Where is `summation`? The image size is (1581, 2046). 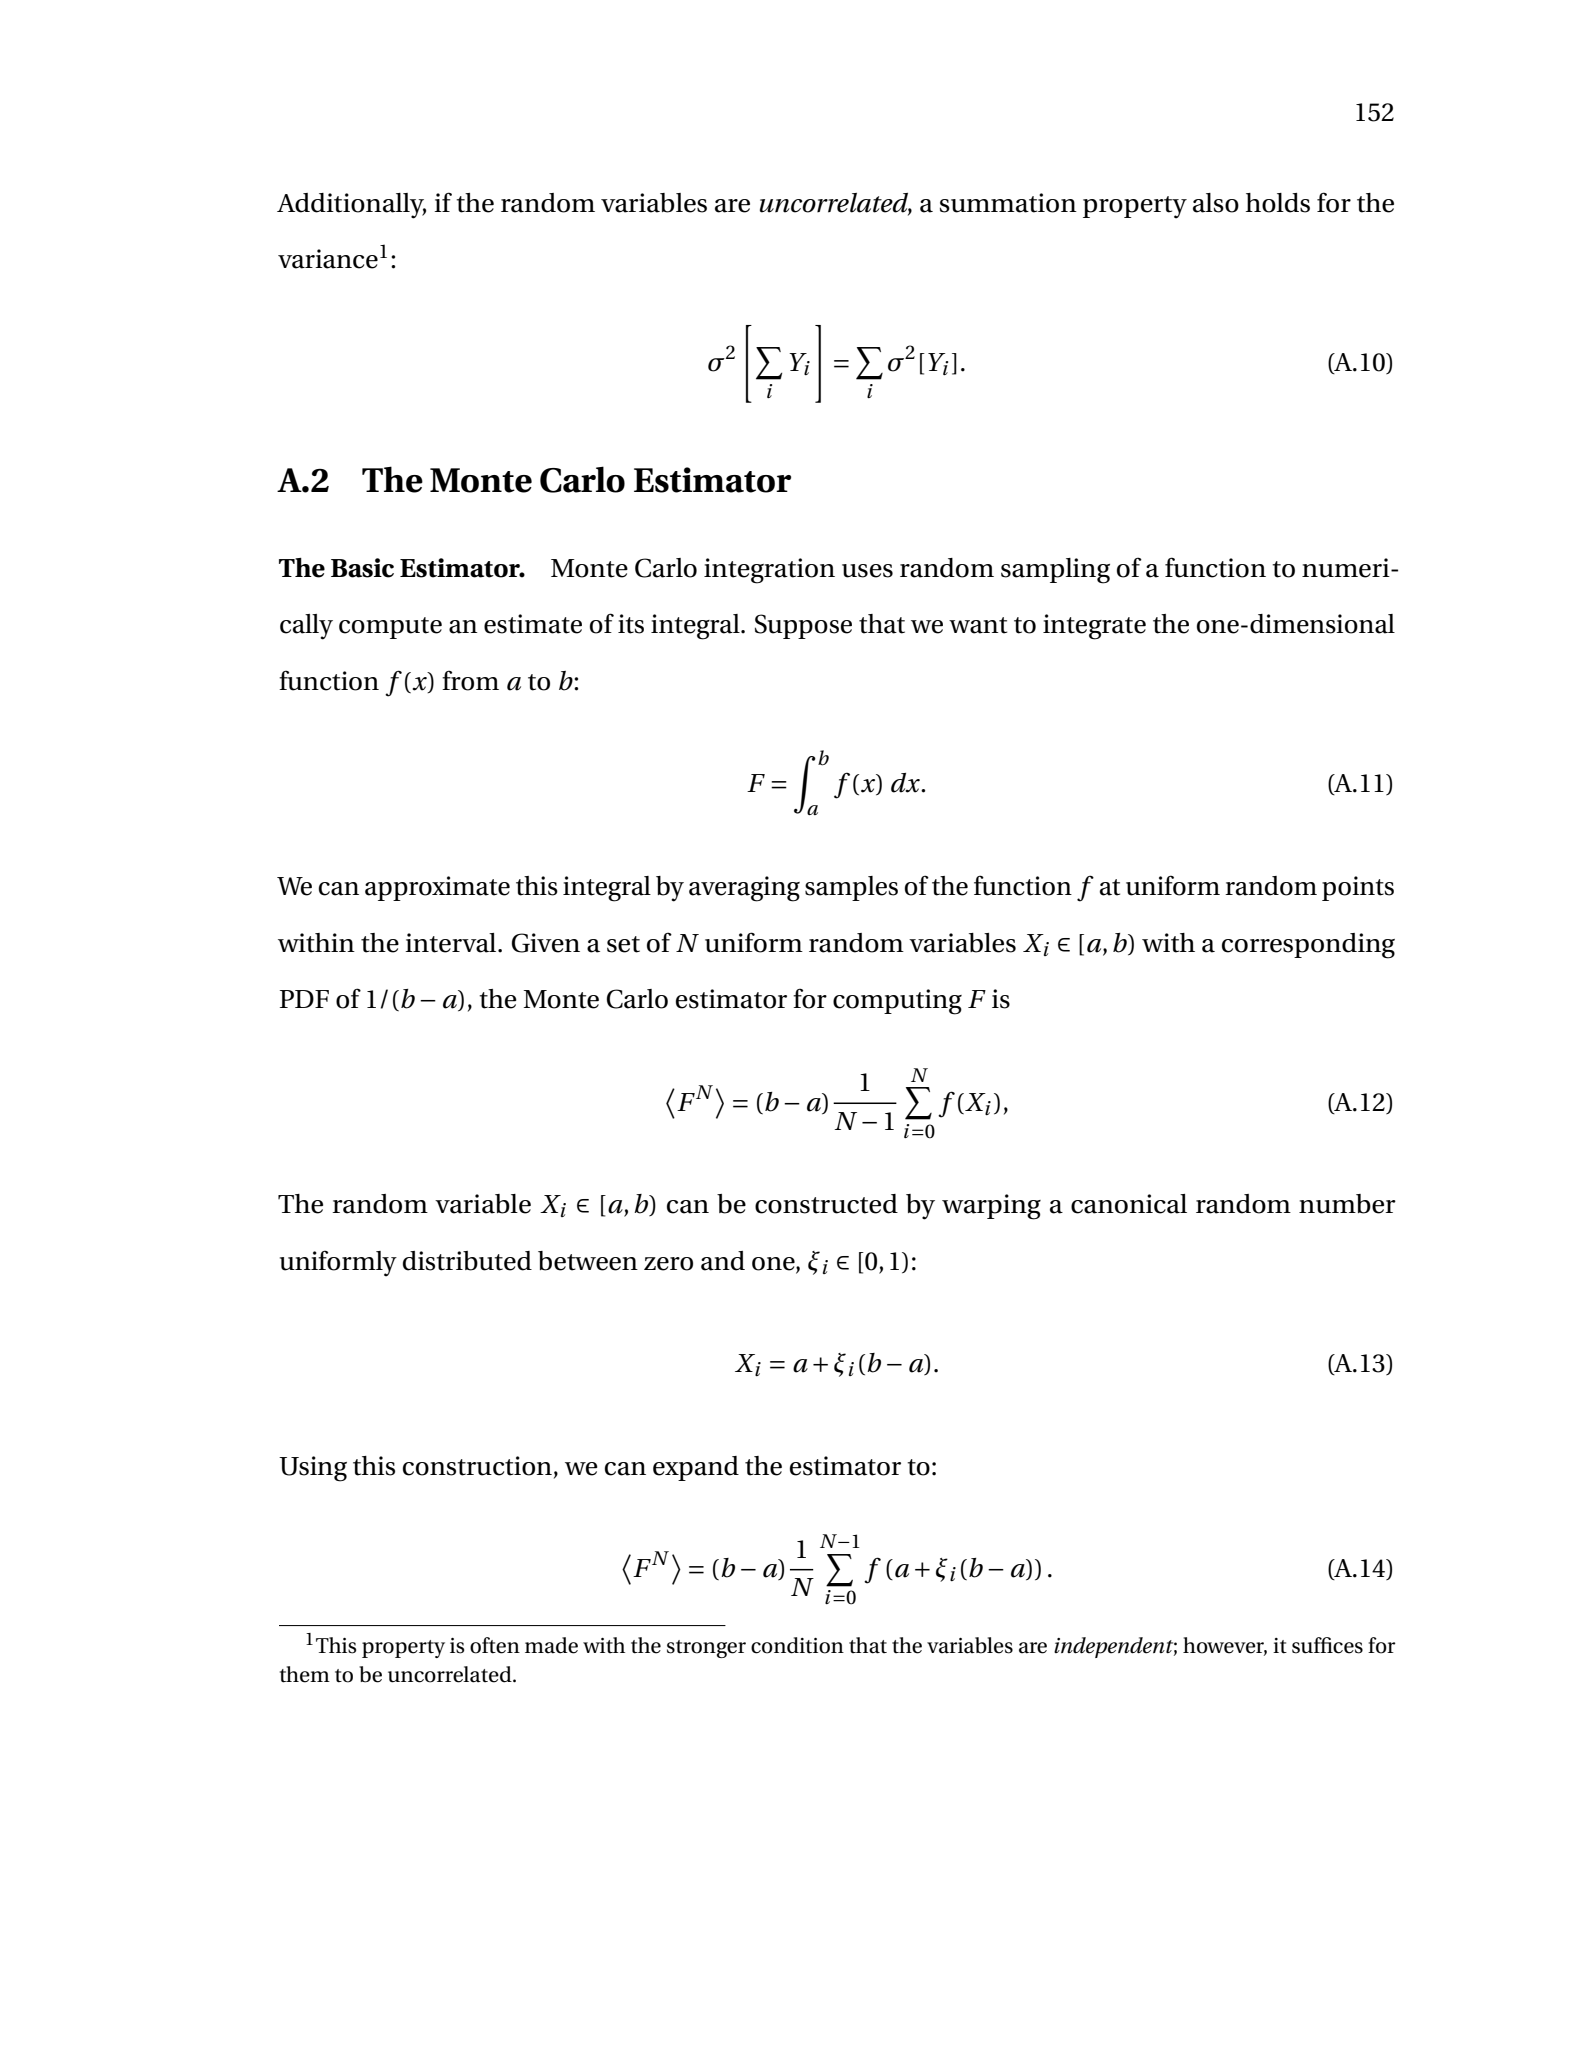 summation is located at coordinates (1008, 203).
